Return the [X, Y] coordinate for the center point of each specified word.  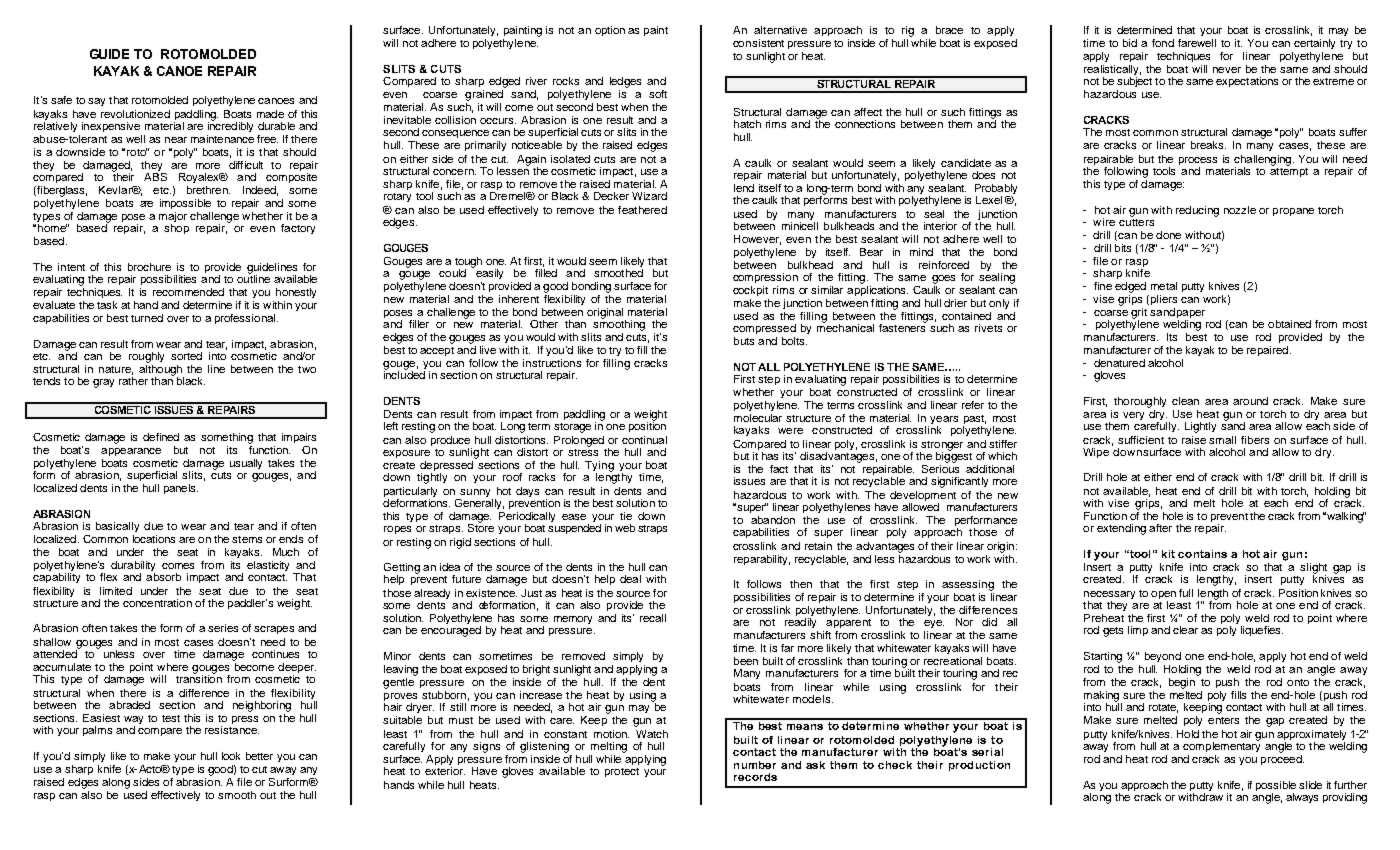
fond [1163, 43]
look [231, 756]
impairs [299, 438]
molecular [758, 418]
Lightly [1200, 427]
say [96, 102]
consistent [758, 43]
